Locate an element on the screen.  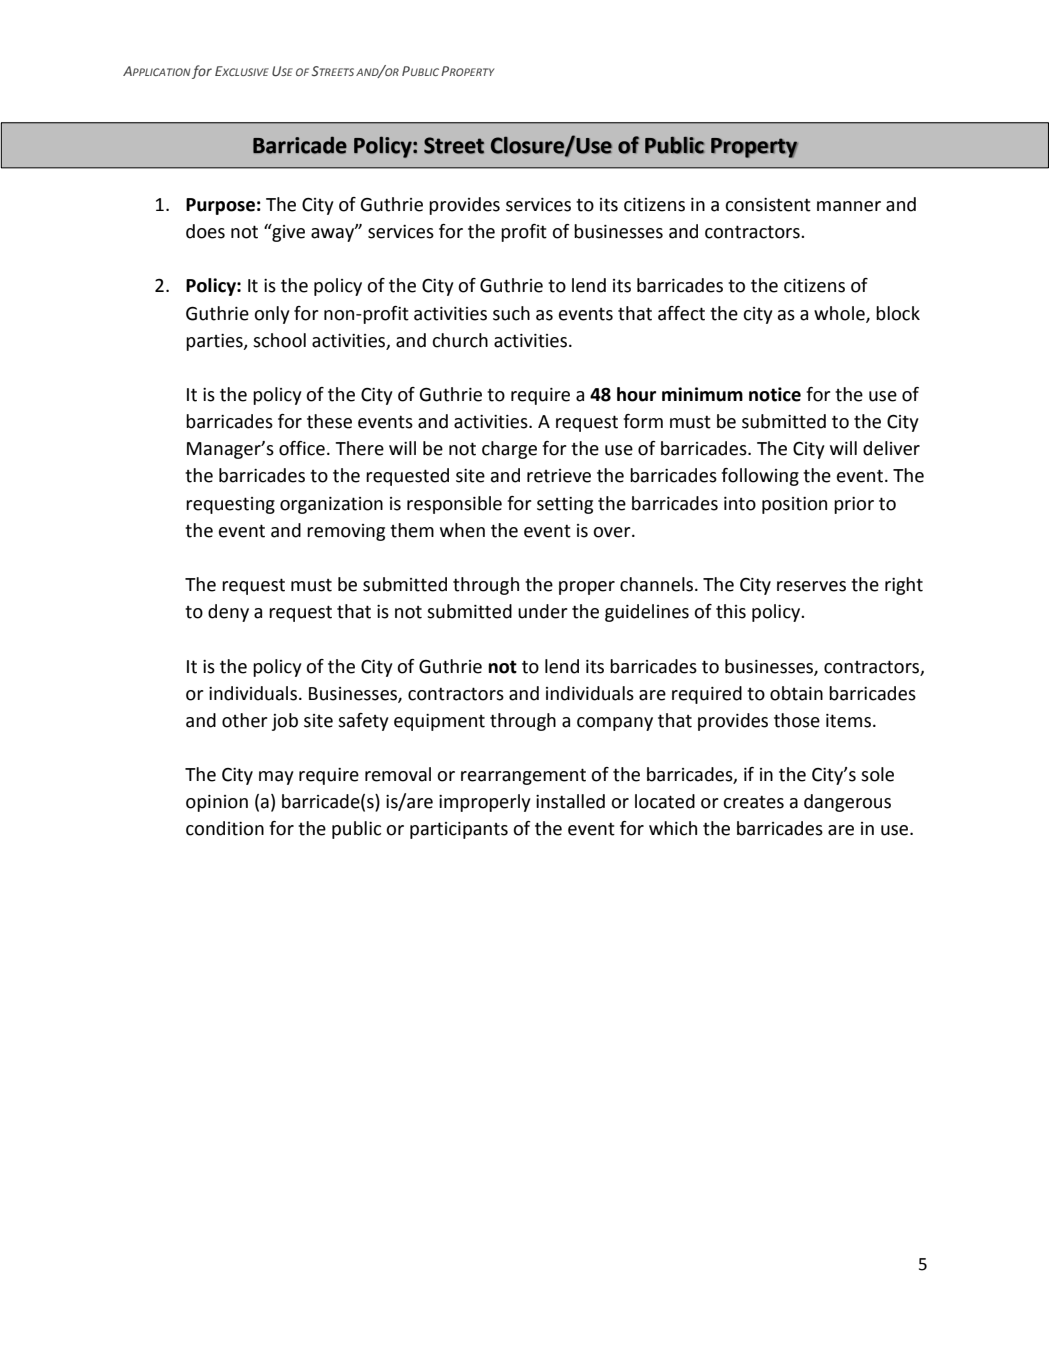
Purpose is located at coordinates (220, 206).
